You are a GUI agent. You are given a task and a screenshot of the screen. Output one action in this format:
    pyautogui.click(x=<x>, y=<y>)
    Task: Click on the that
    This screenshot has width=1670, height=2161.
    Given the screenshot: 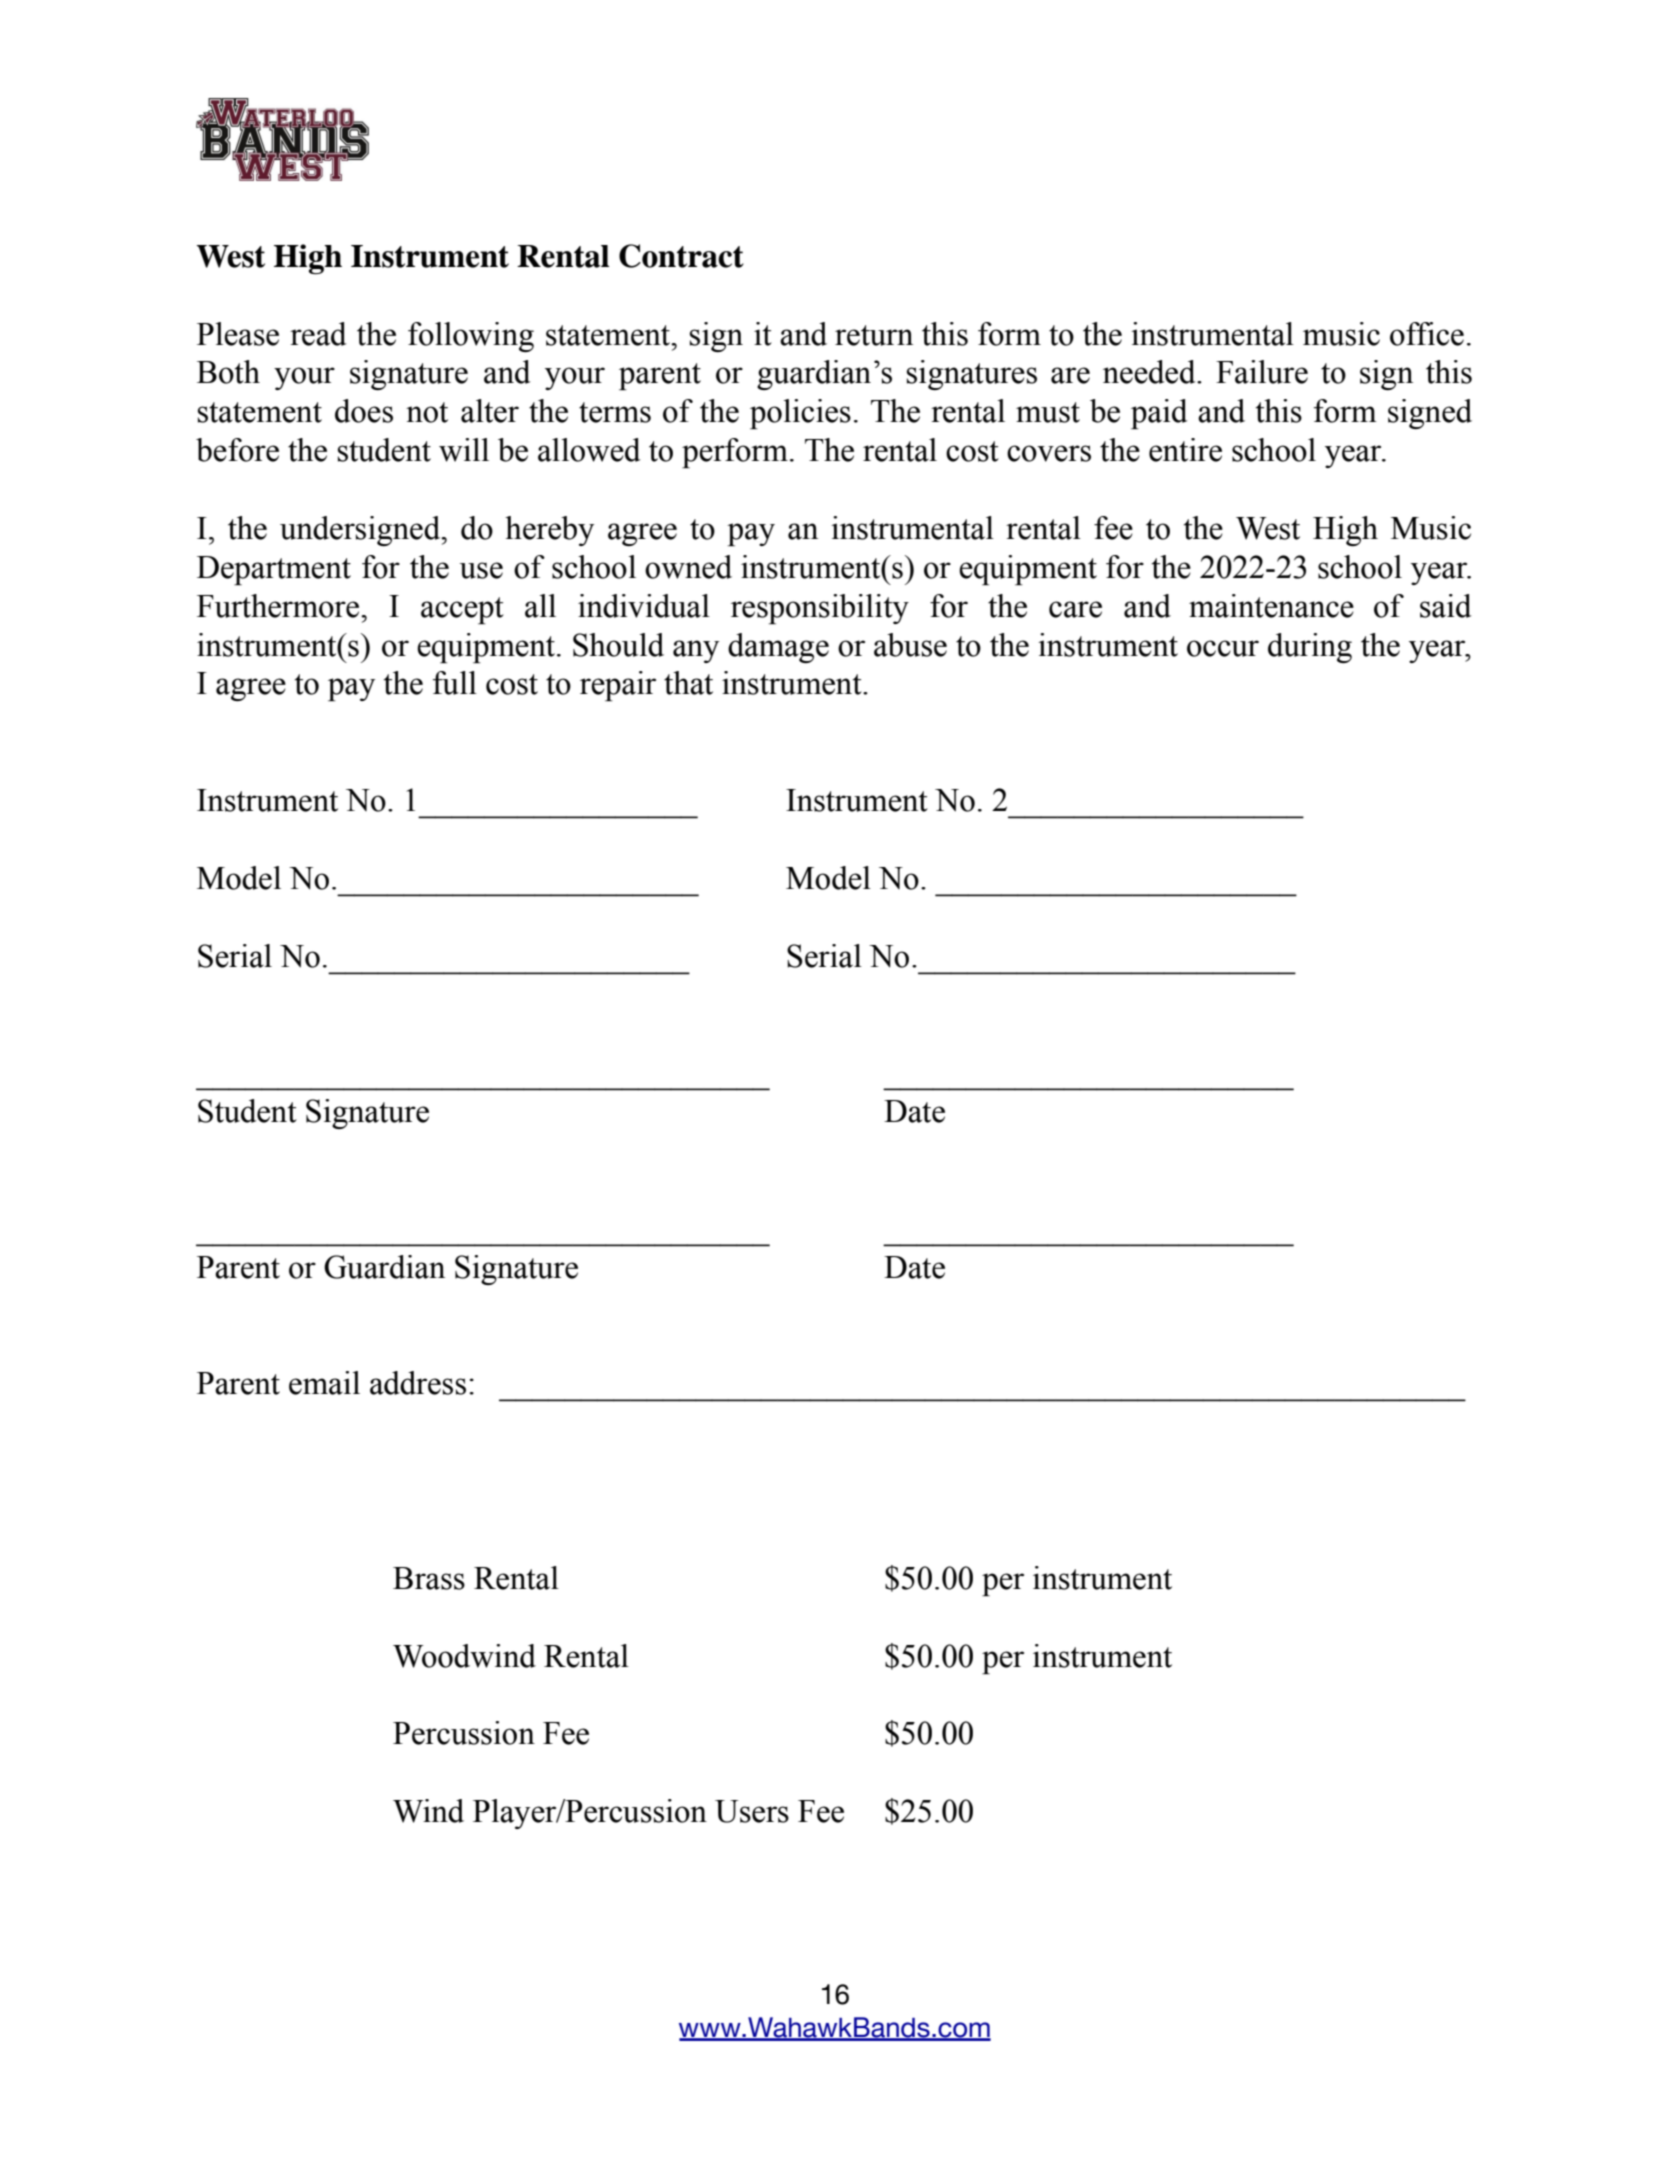 What is the action you would take?
    pyautogui.click(x=688, y=683)
